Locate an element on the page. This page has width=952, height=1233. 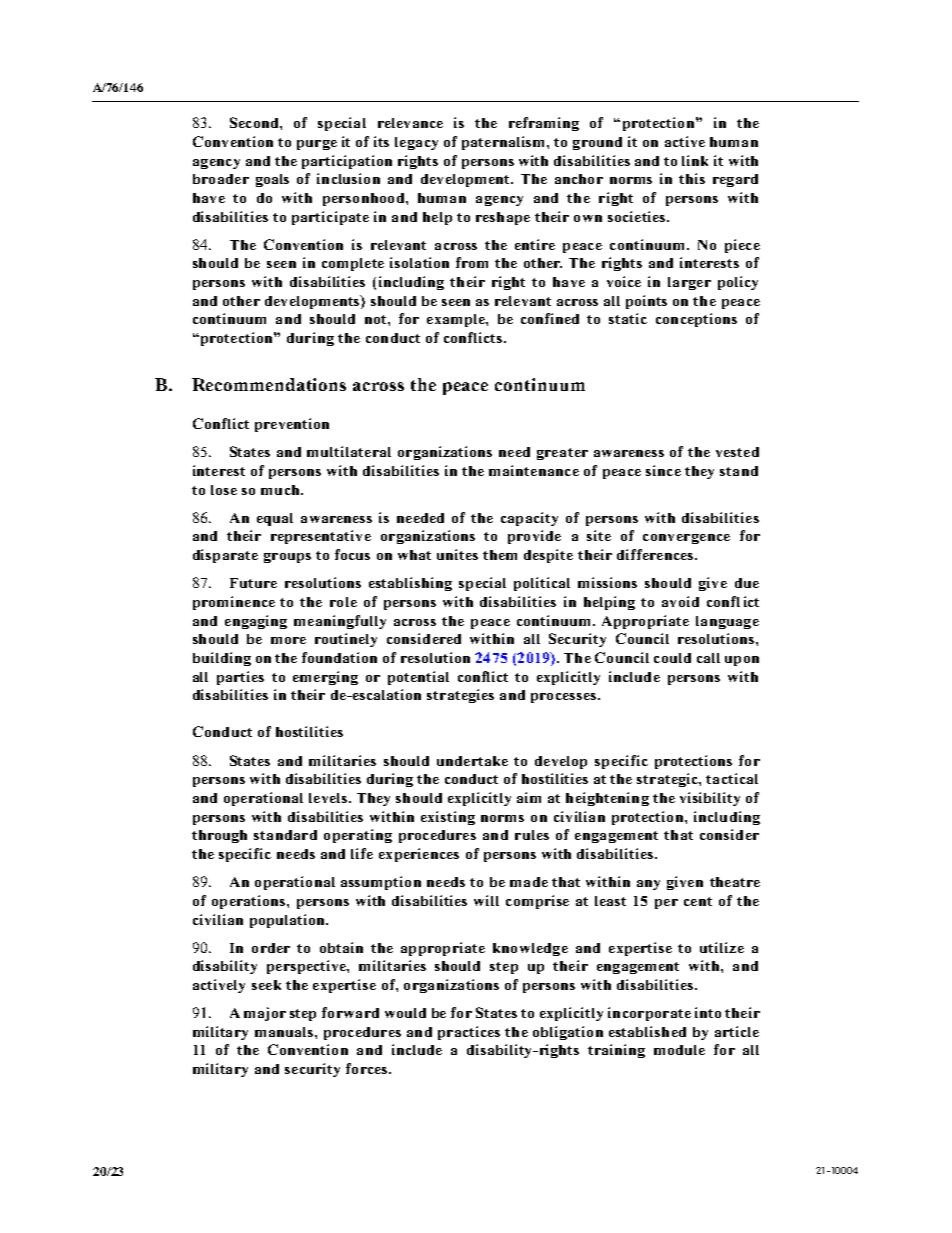
Recommendations is located at coordinates (269, 384).
